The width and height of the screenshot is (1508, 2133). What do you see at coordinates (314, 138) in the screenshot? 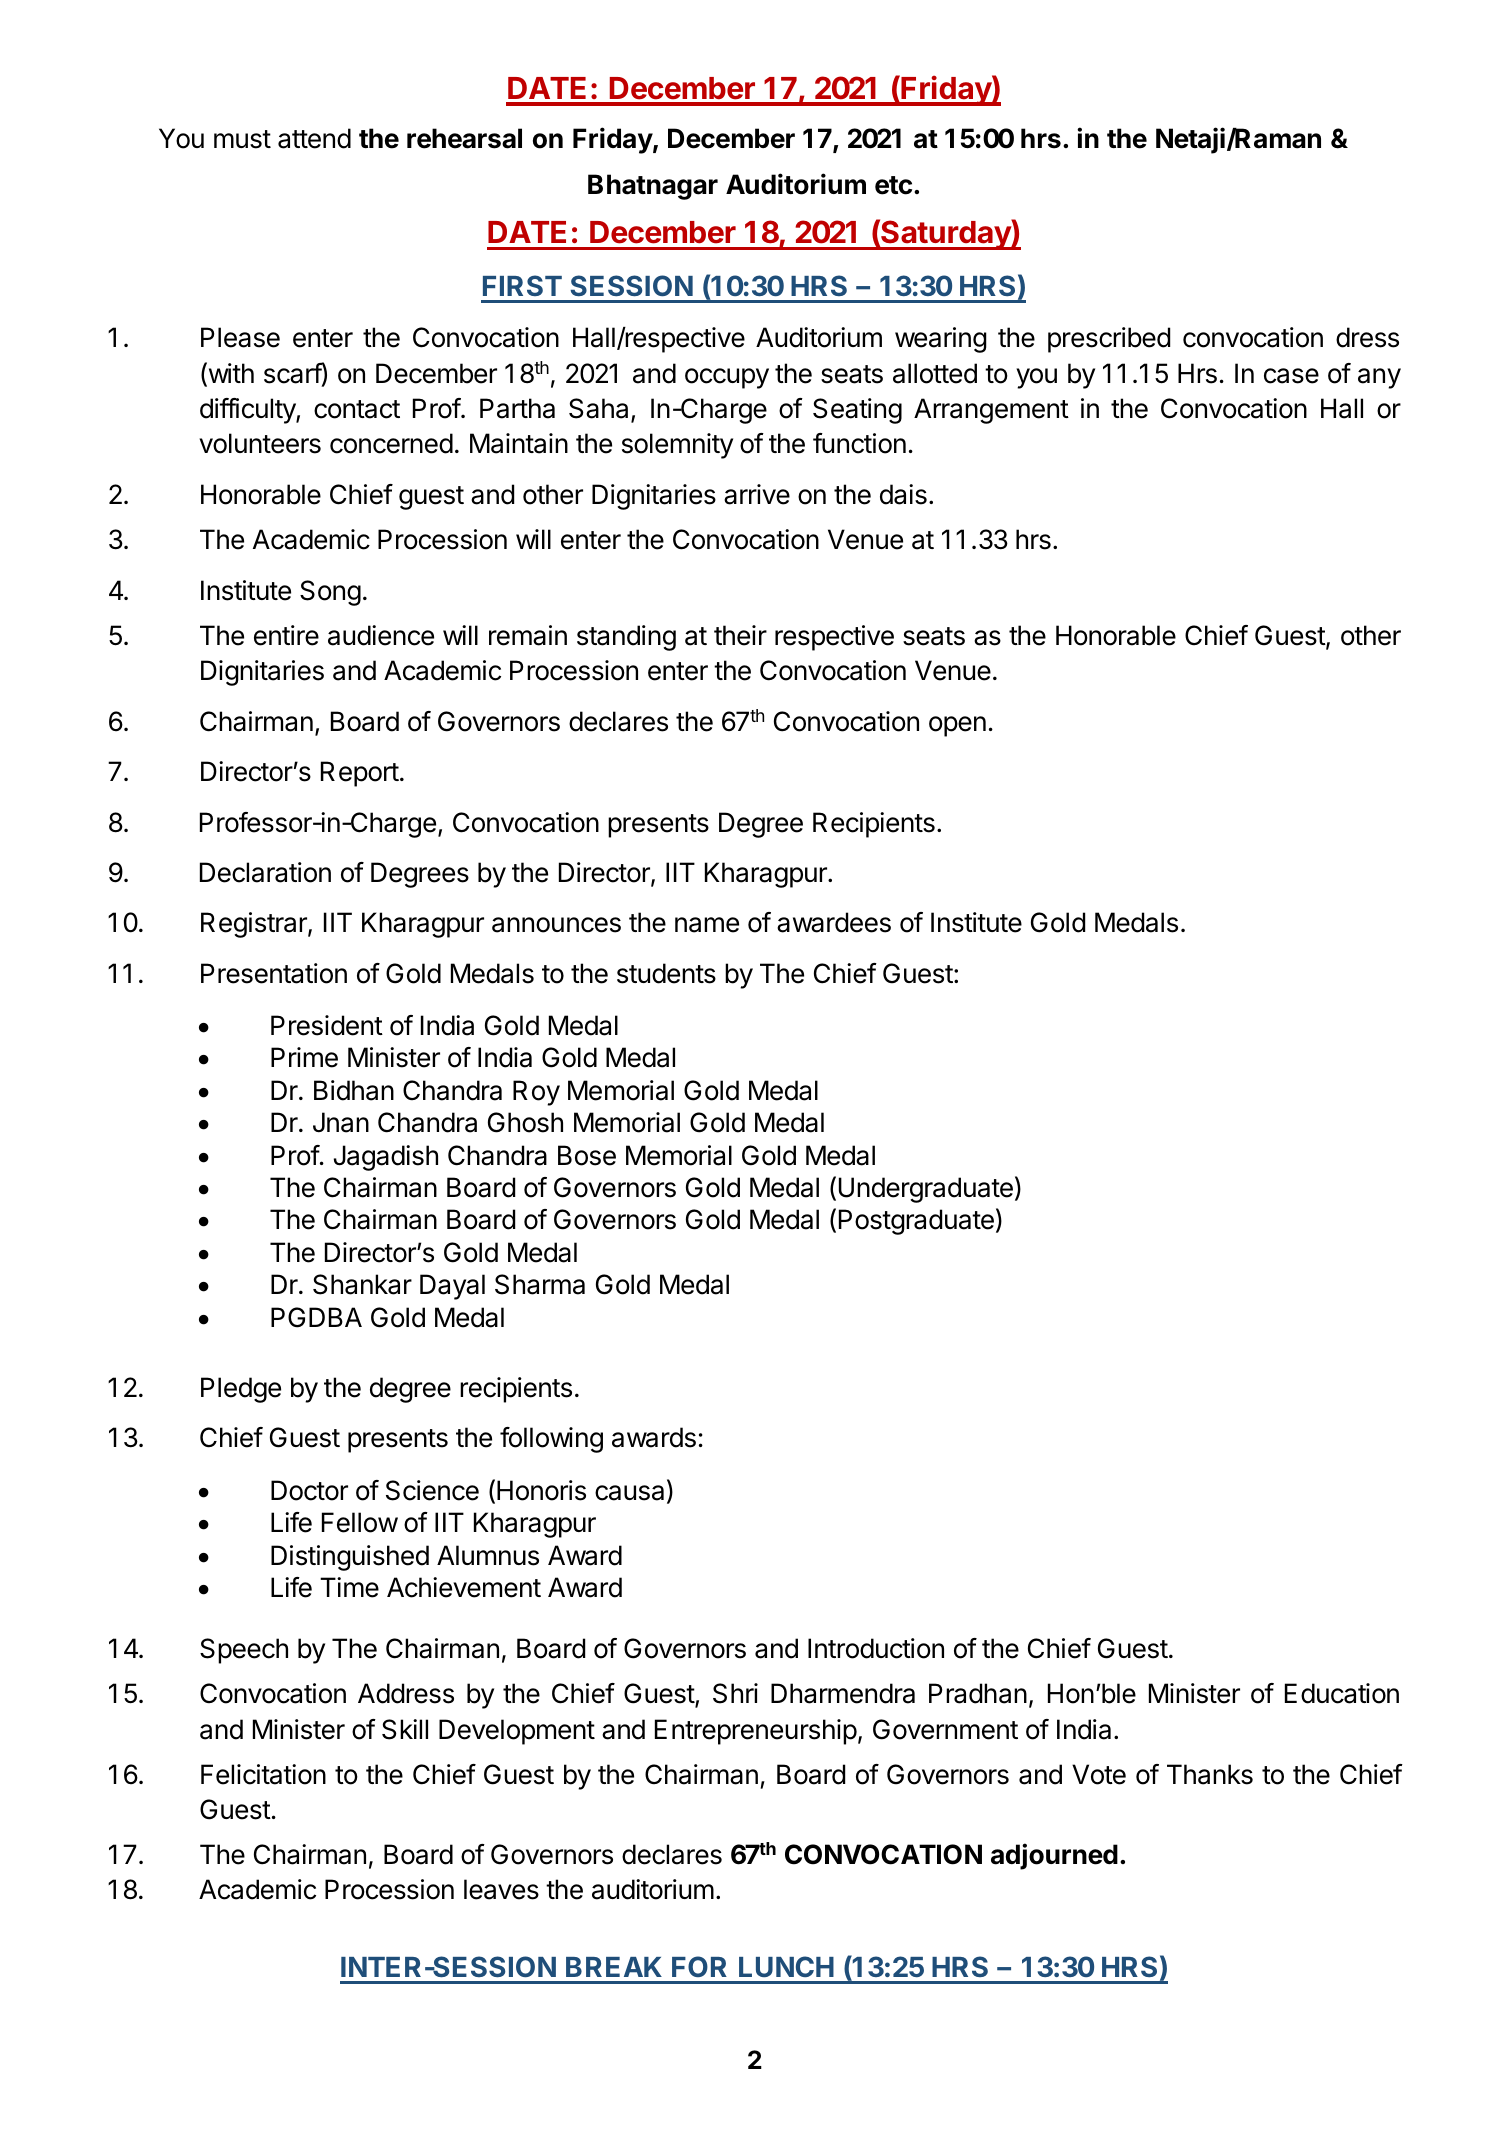
I see `attend` at bounding box center [314, 138].
